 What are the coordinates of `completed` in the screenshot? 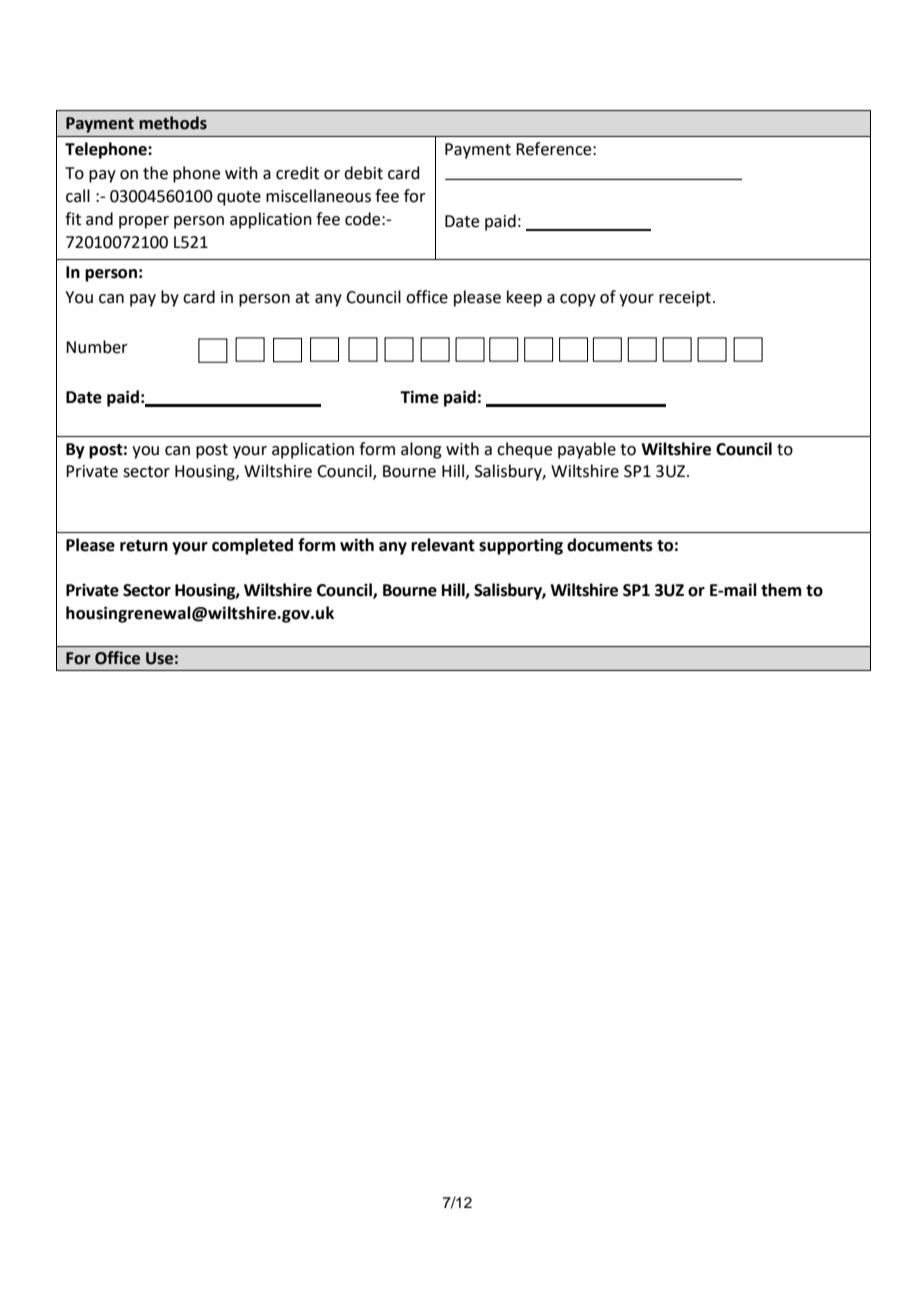 It's located at (252, 546).
